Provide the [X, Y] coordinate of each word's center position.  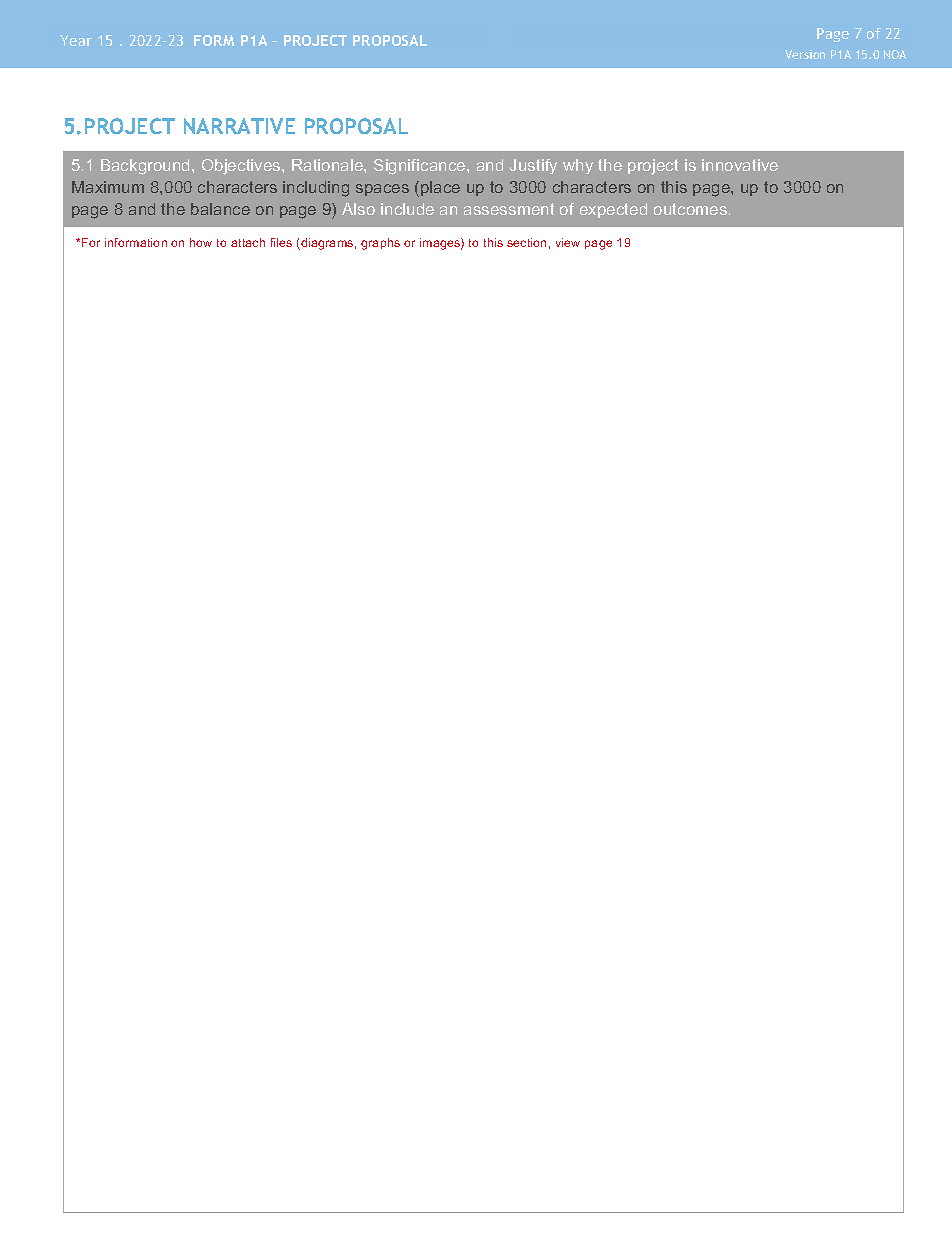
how [201, 242]
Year [76, 40]
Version [805, 54]
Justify [533, 166]
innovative [740, 165]
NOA [895, 54]
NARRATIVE [239, 126]
